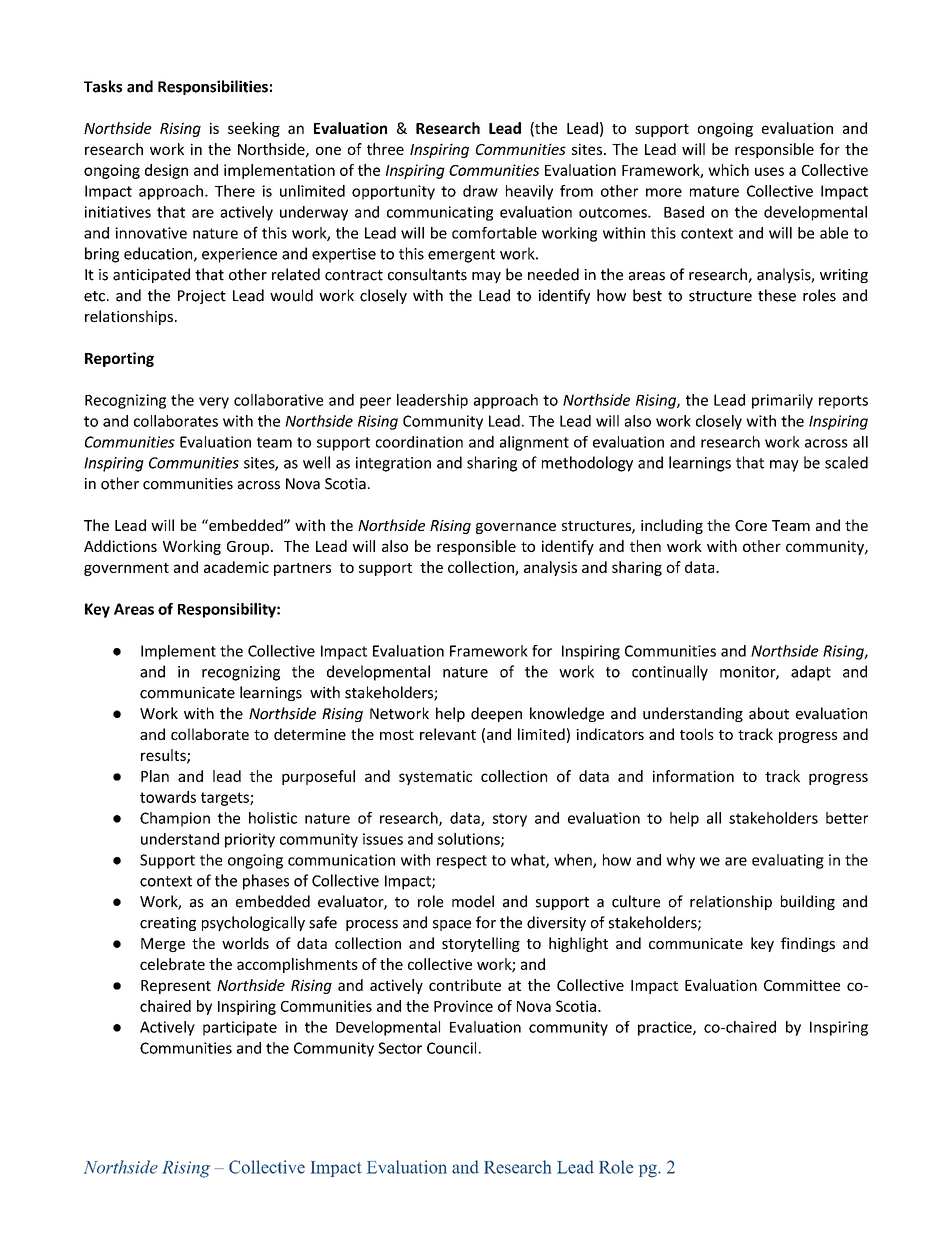  What do you see at coordinates (769, 171) in the image?
I see `uses` at bounding box center [769, 171].
